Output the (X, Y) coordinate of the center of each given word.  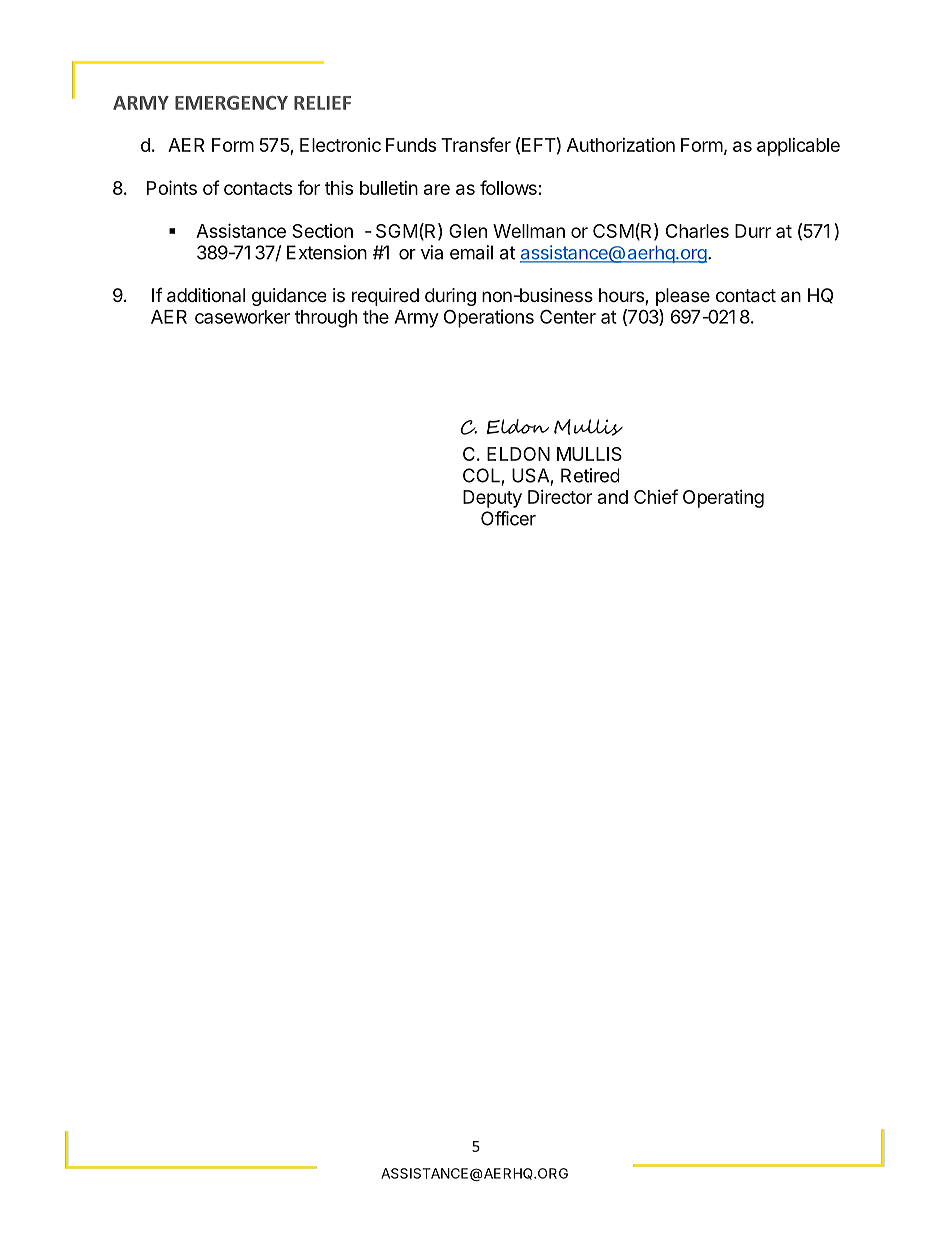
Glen (468, 231)
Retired (590, 475)
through (326, 319)
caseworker (242, 317)
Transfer (476, 144)
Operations (489, 318)
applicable (798, 147)
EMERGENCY (231, 103)
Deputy (492, 499)
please (683, 297)
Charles (697, 231)
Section (322, 231)
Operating (723, 499)
